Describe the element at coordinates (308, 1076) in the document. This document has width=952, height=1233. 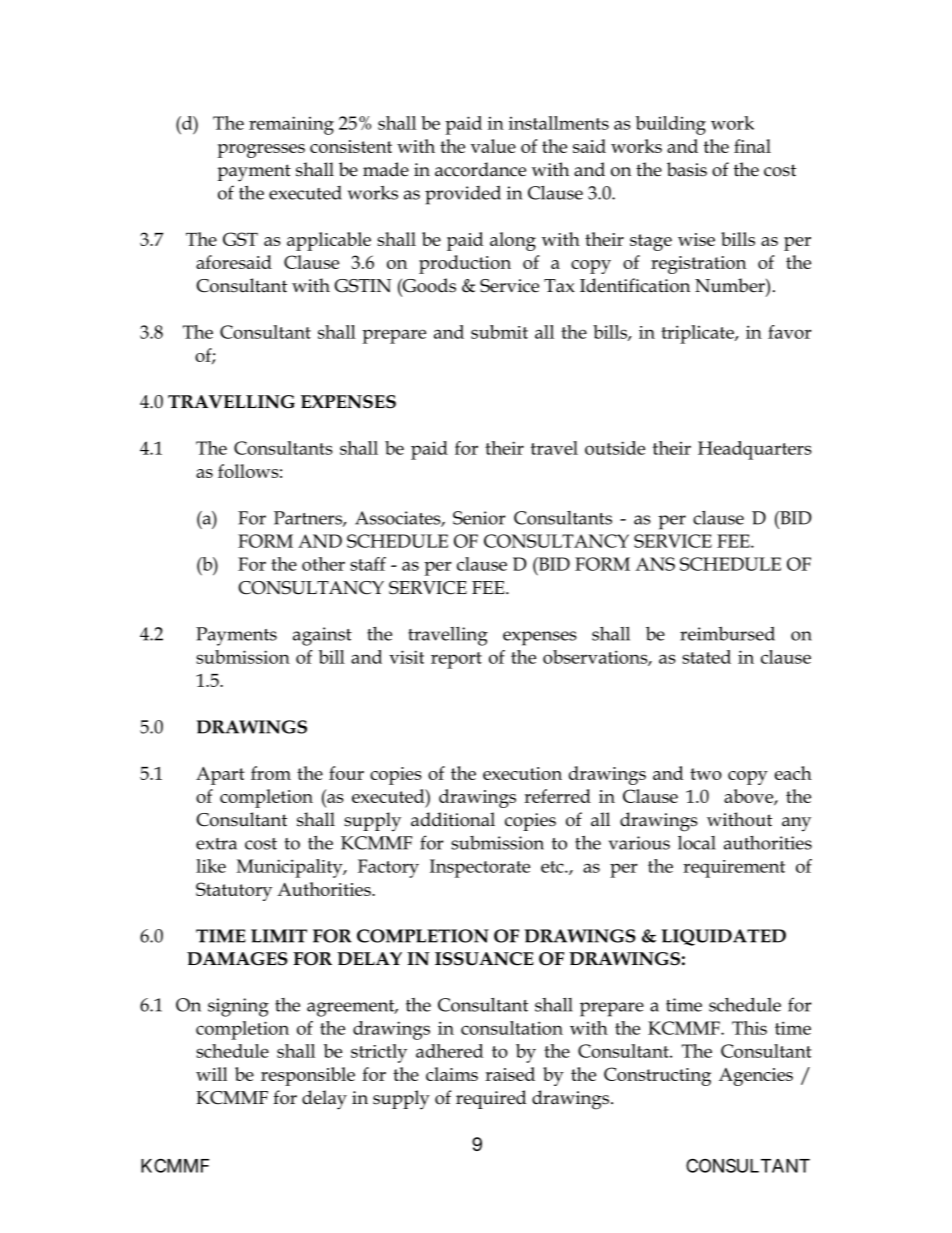
I see `responsible` at that location.
